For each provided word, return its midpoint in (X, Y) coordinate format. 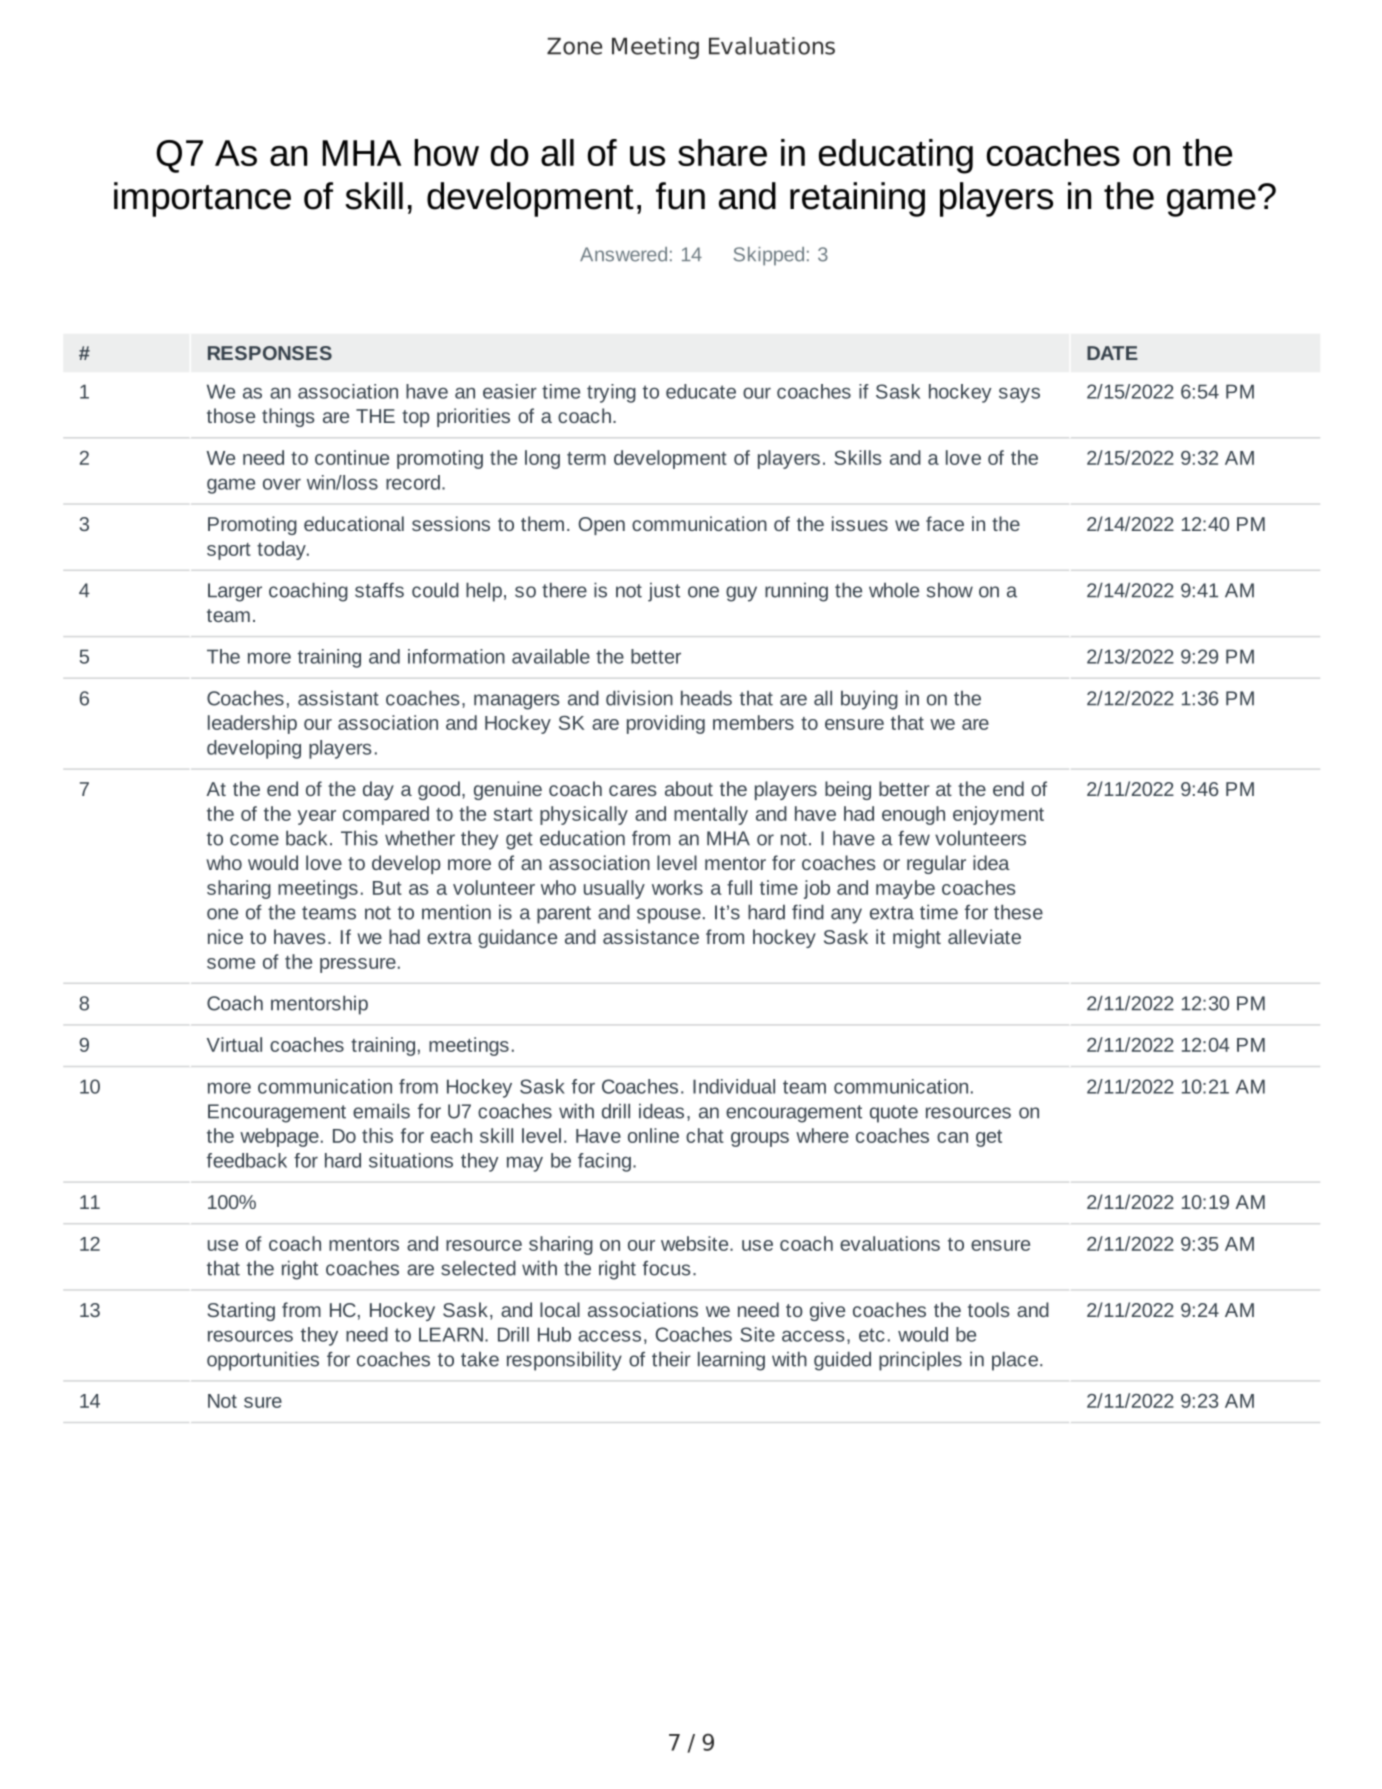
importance (202, 199)
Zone (574, 46)
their (671, 1359)
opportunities (263, 1361)
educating (896, 156)
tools (988, 1309)
